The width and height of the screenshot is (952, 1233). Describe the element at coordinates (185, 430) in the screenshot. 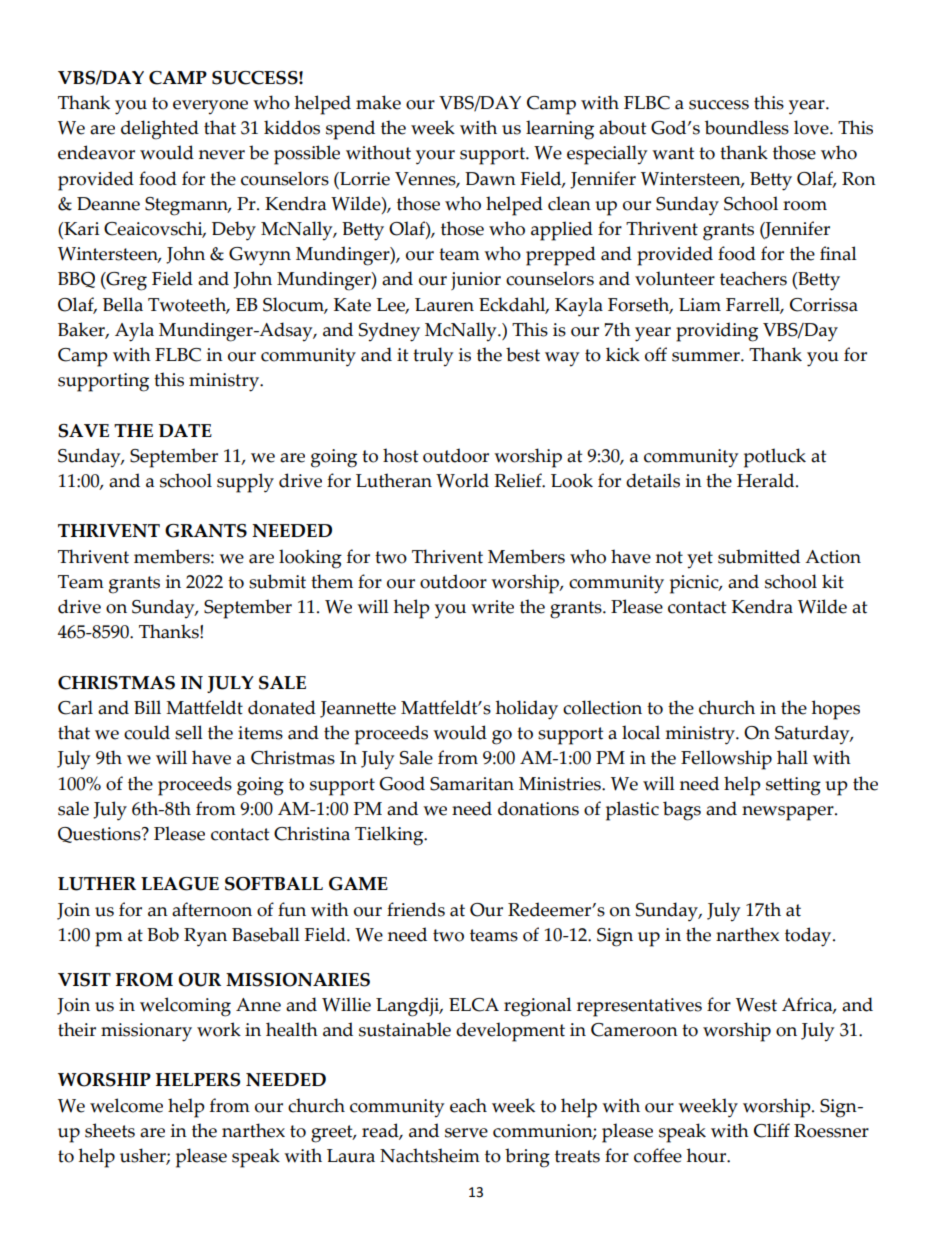

I see `DATE` at that location.
